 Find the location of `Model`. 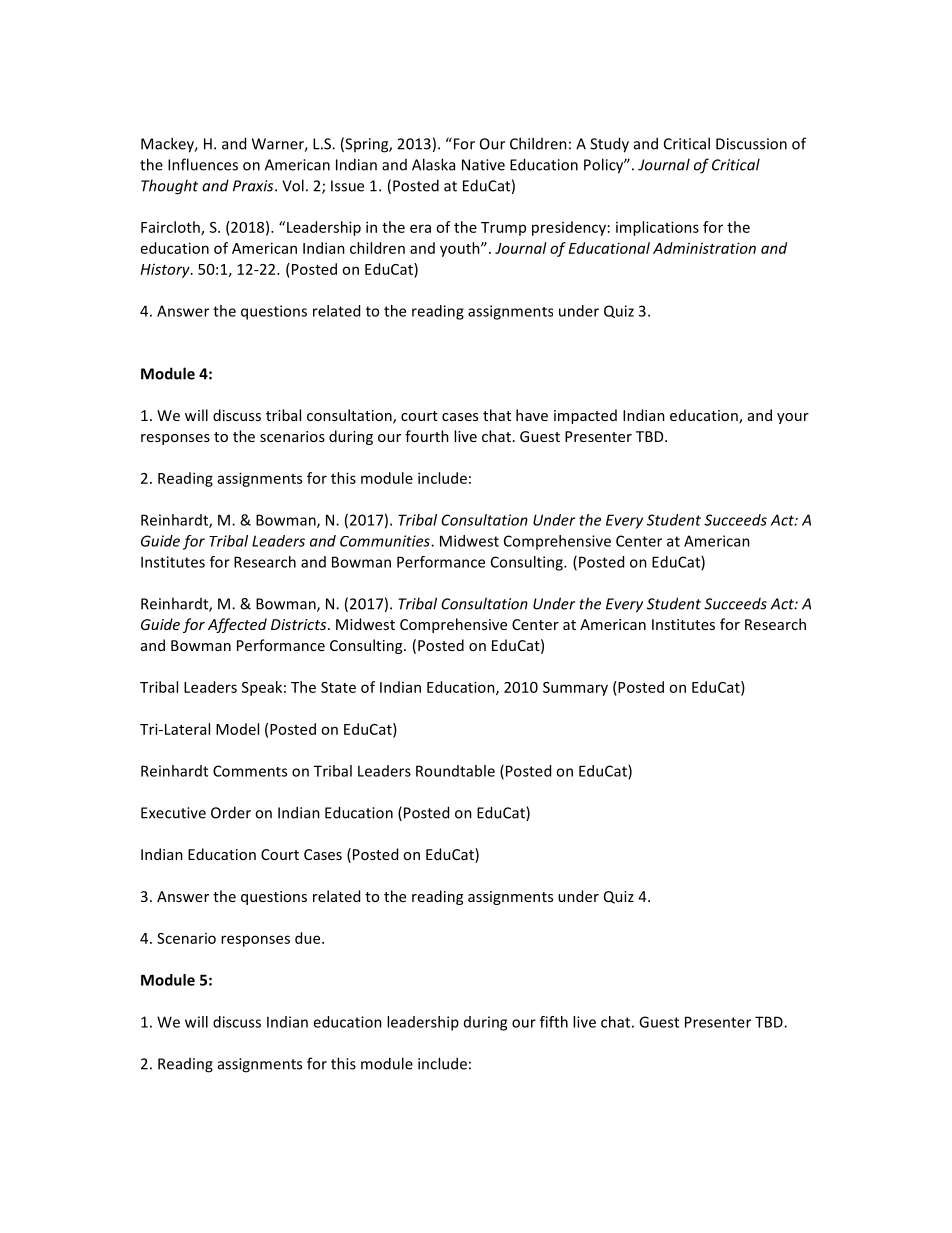

Model is located at coordinates (237, 729).
